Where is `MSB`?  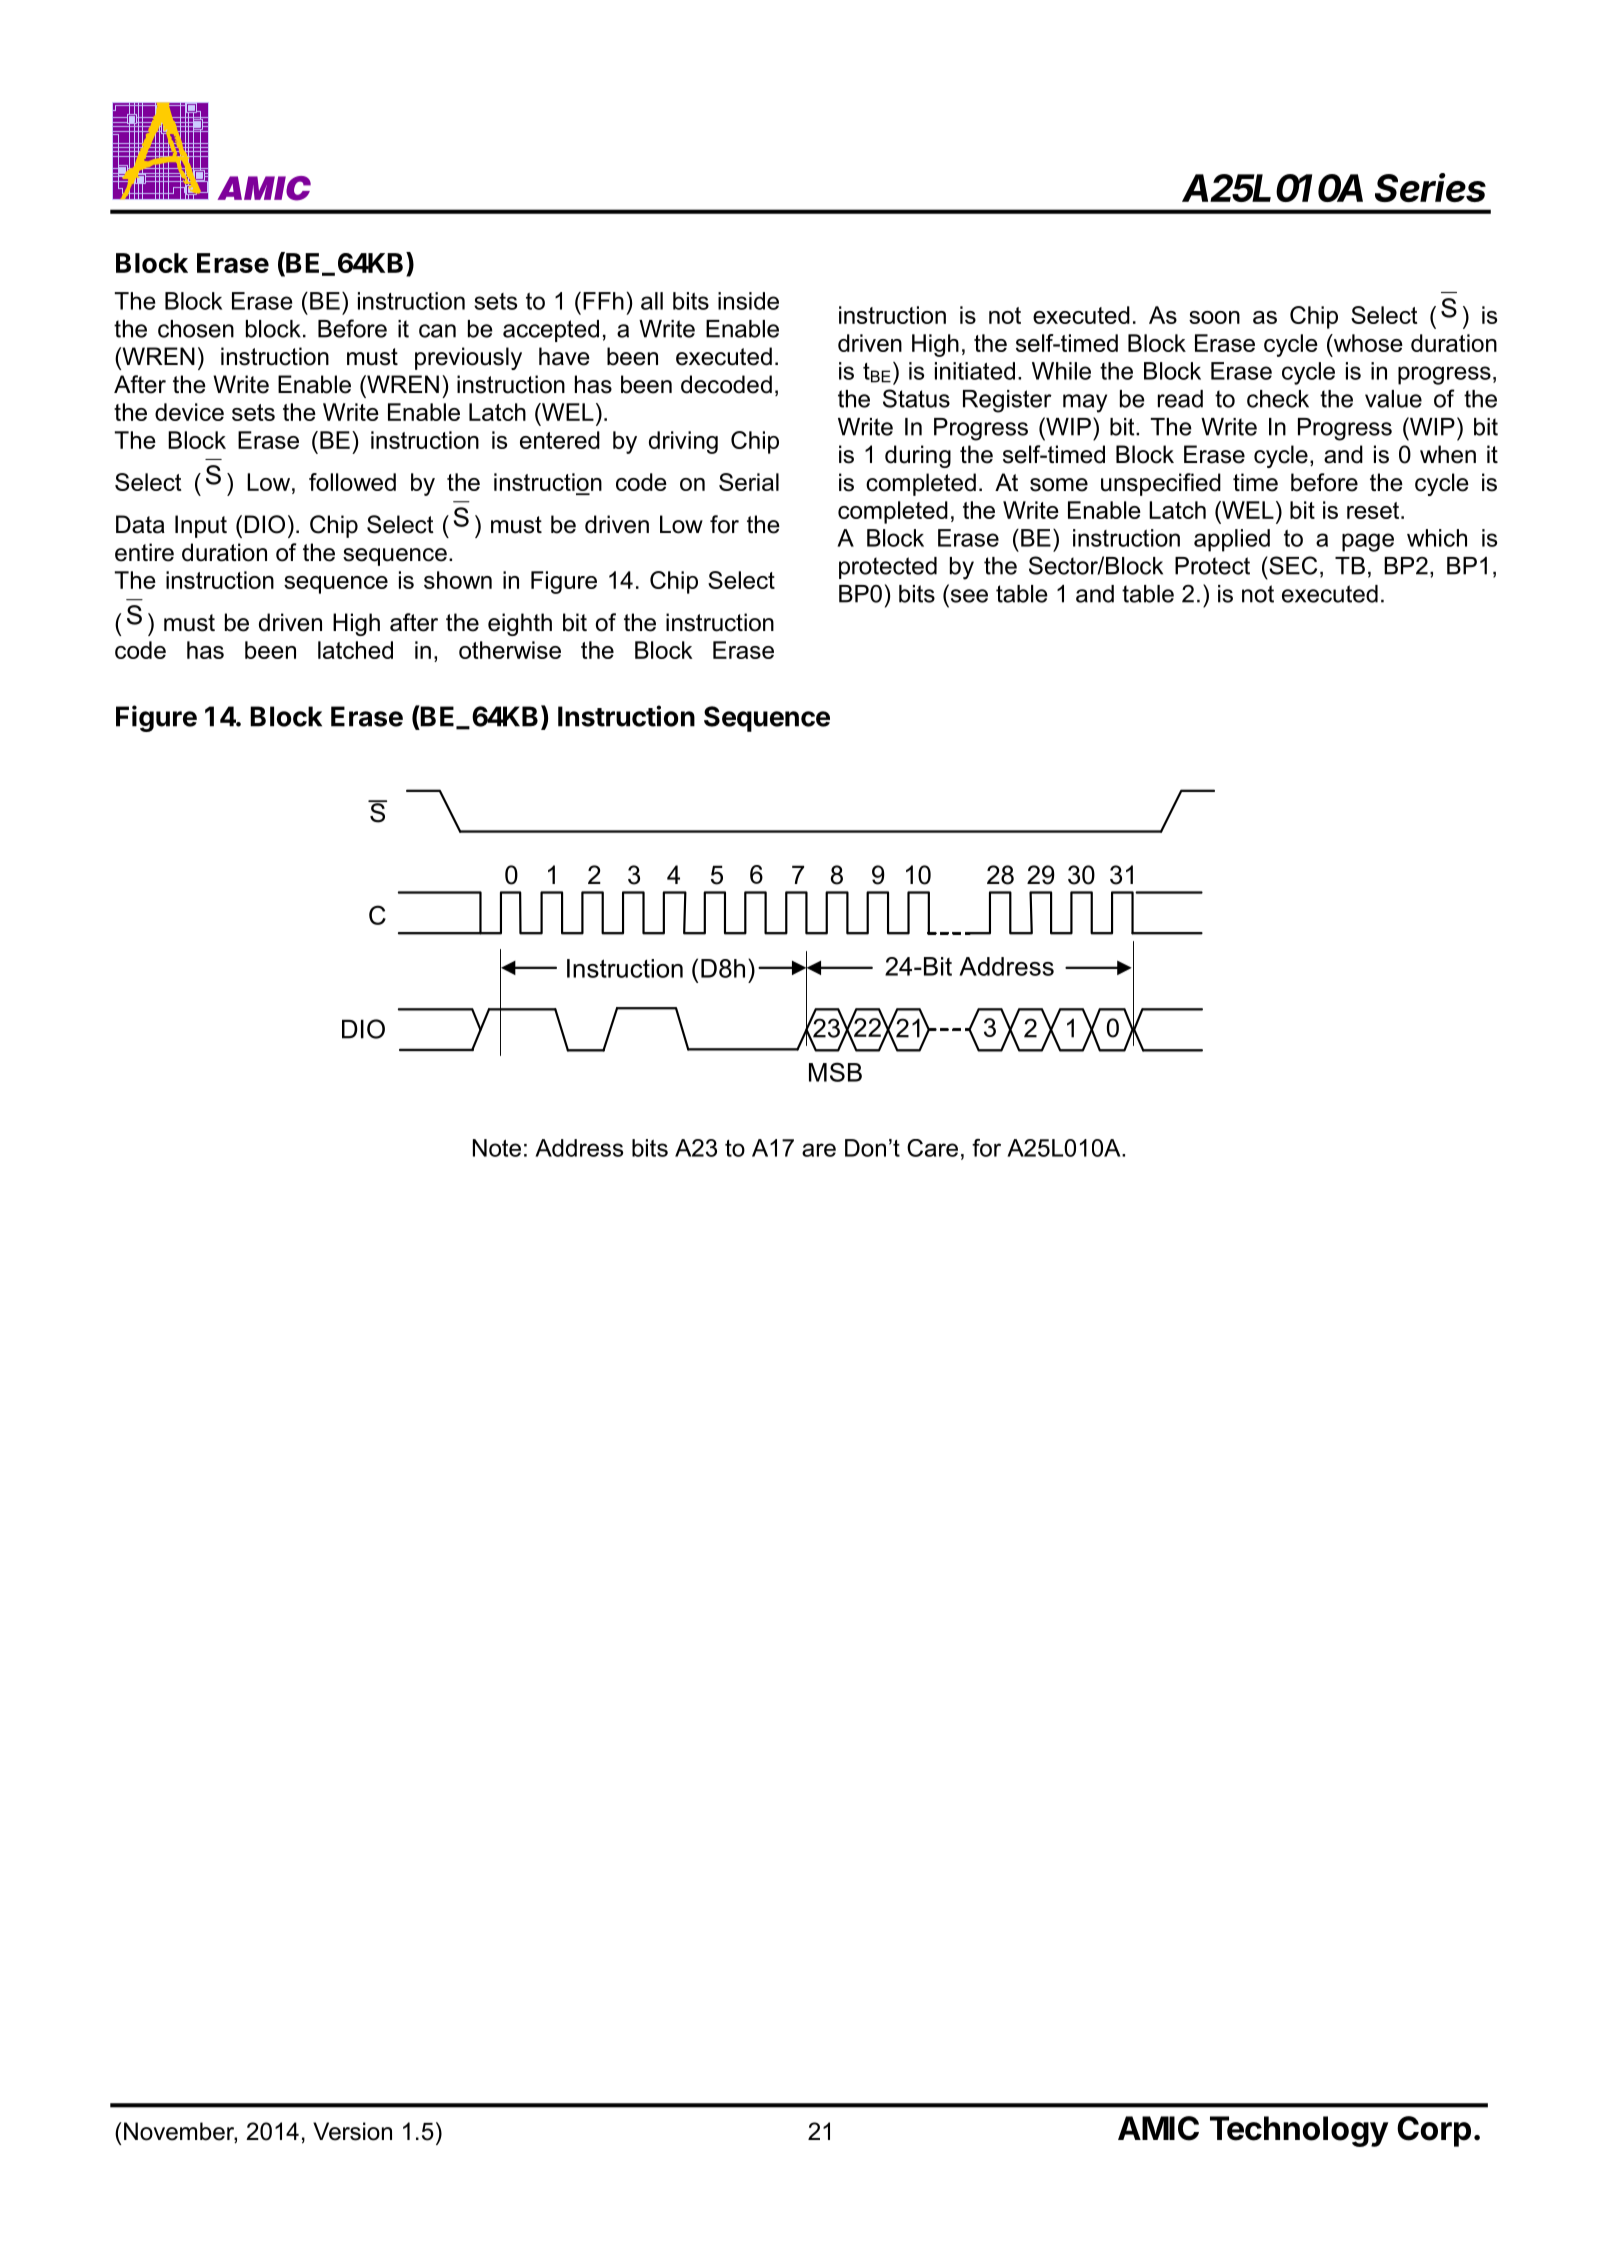
MSB is located at coordinates (835, 1072).
